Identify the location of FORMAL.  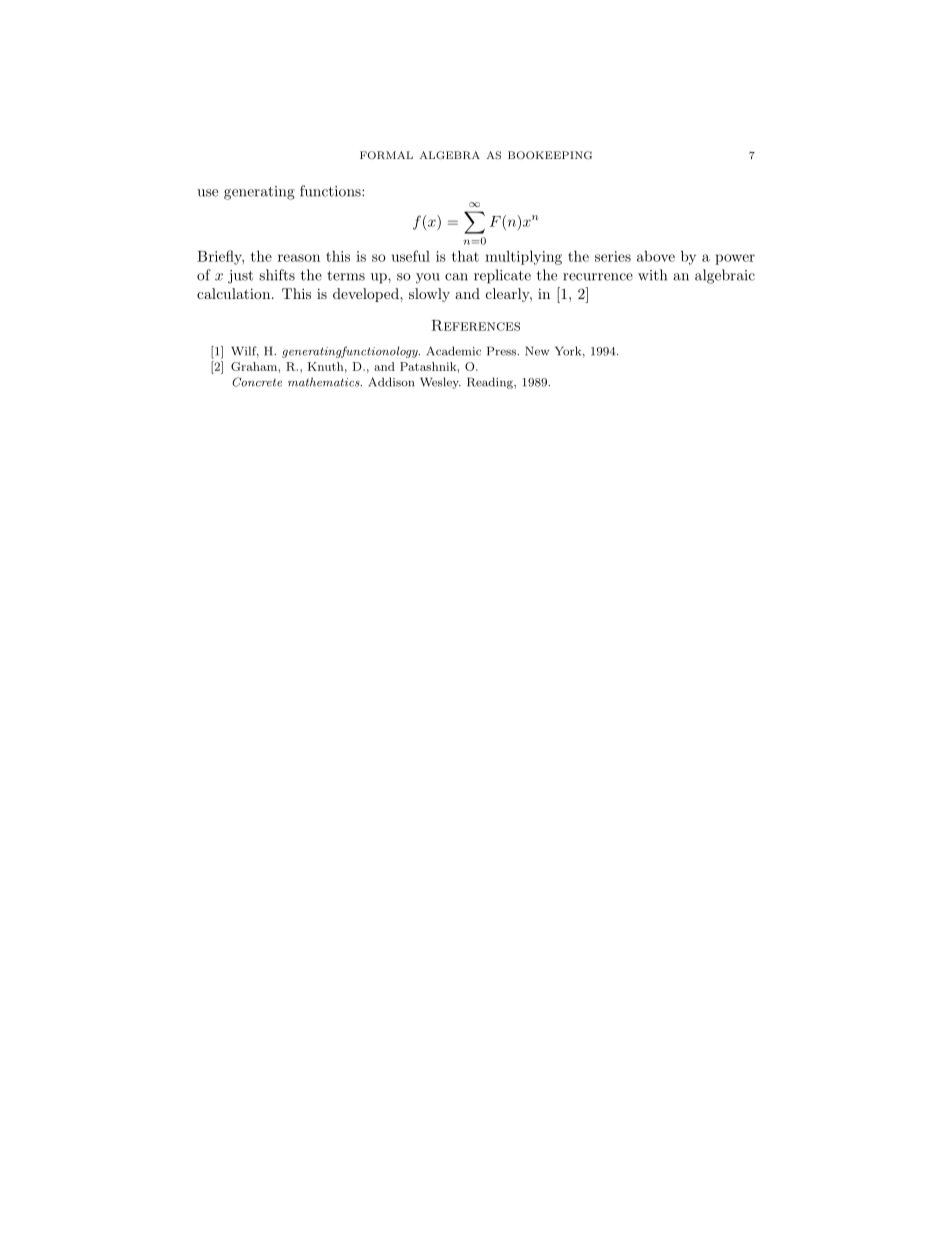
(386, 155).
